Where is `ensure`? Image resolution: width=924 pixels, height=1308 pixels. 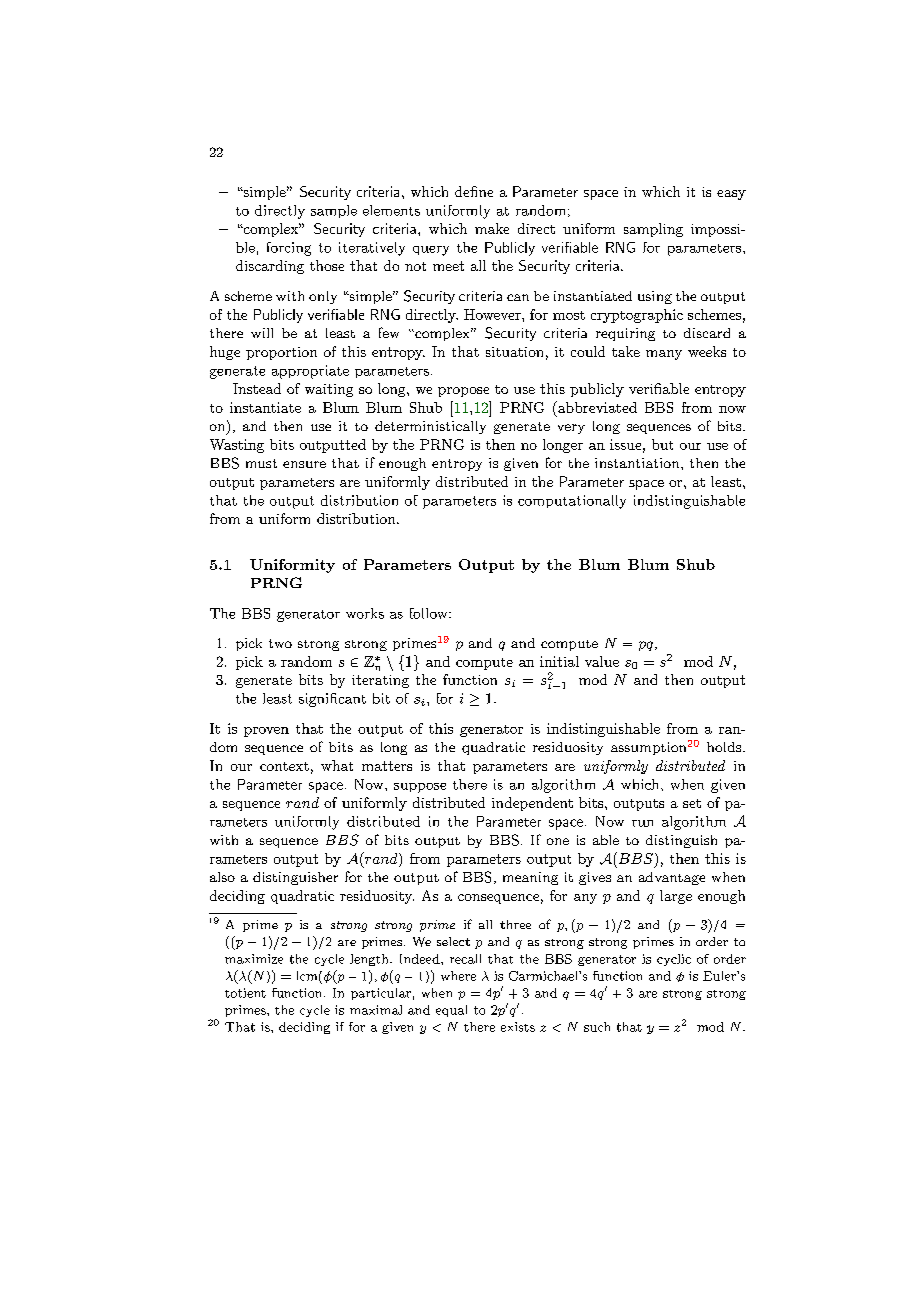 ensure is located at coordinates (304, 464).
